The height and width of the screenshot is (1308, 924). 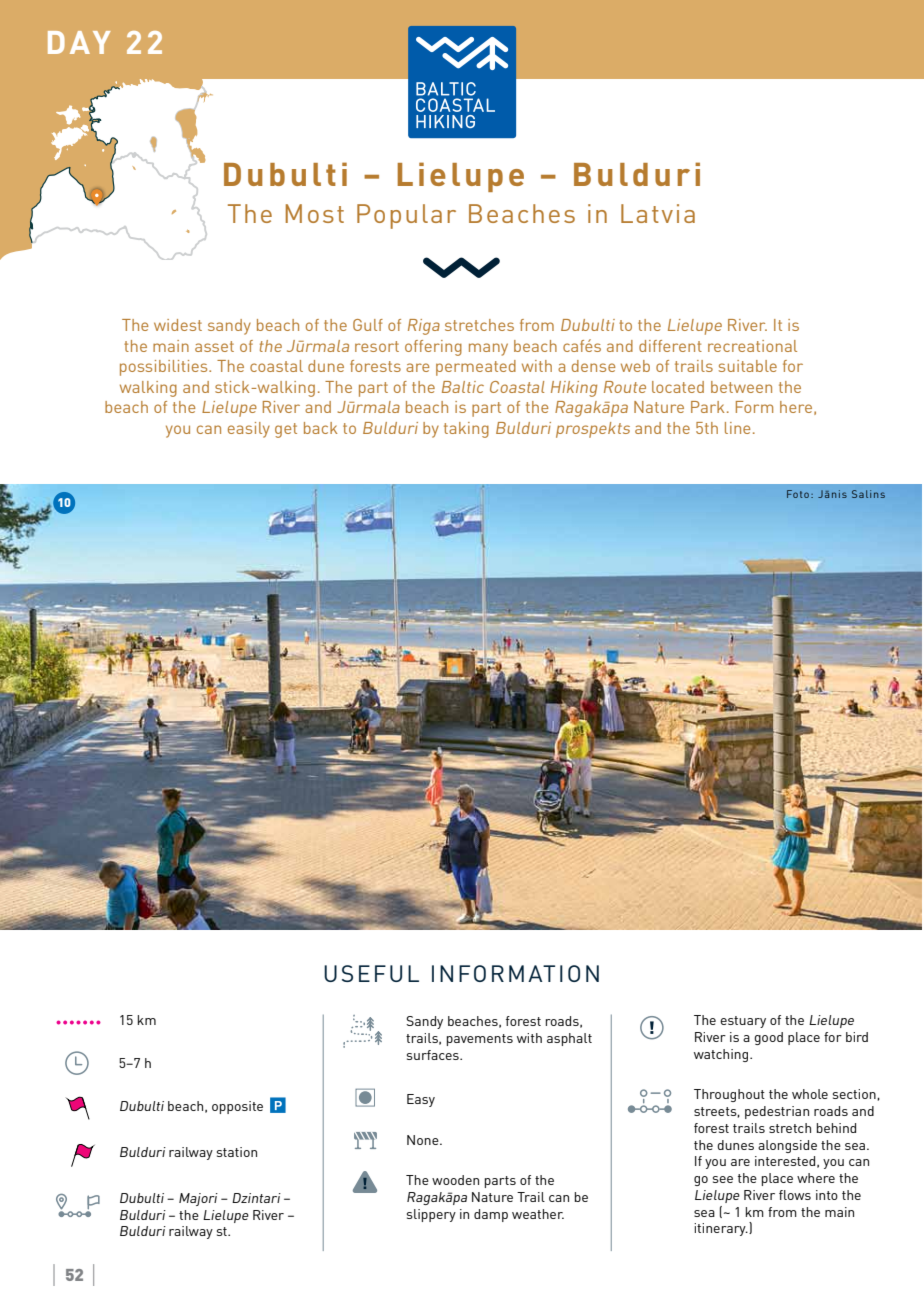 I want to click on permeated, so click(x=476, y=368).
